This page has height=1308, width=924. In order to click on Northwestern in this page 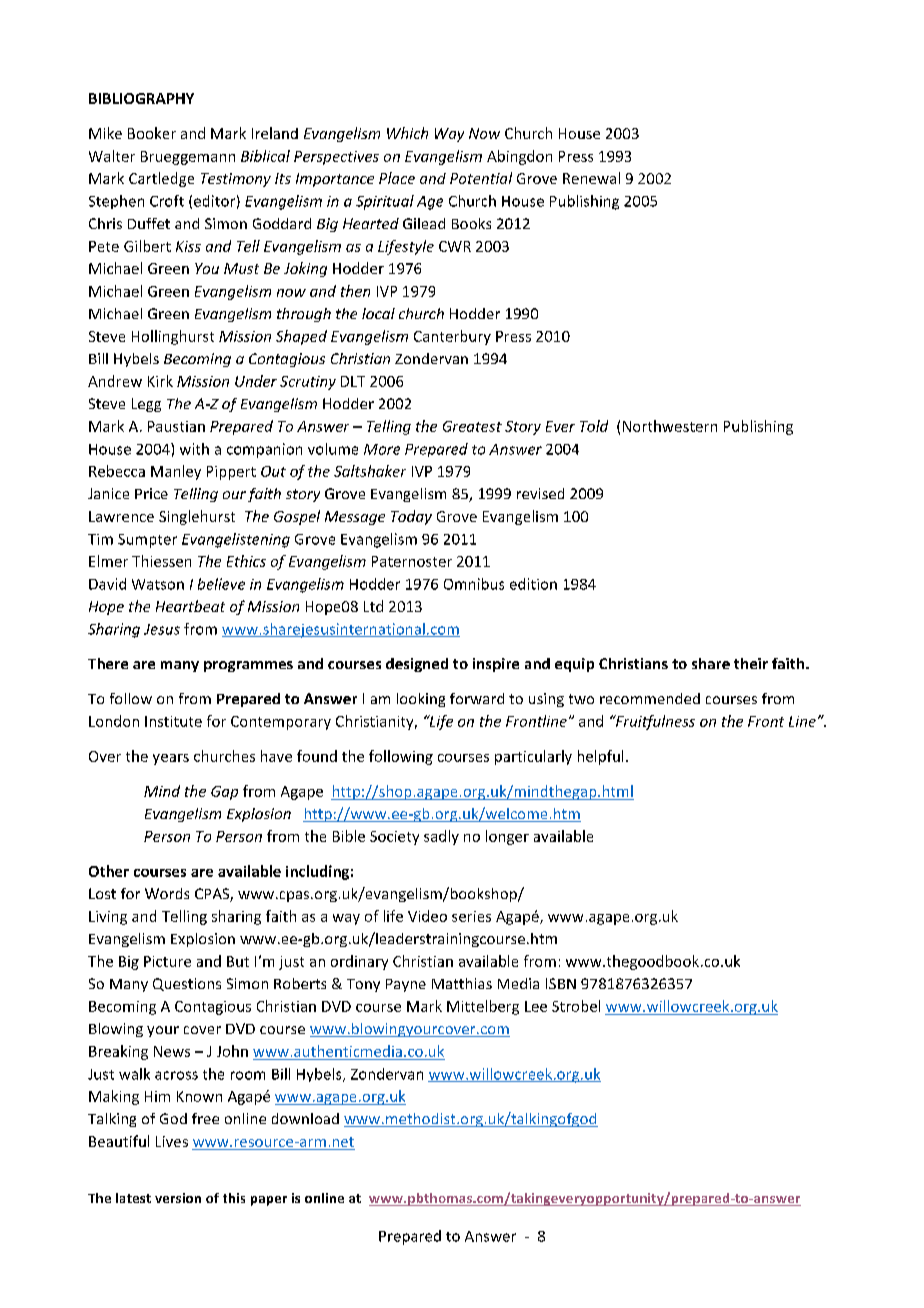, I will do `click(670, 426)`.
